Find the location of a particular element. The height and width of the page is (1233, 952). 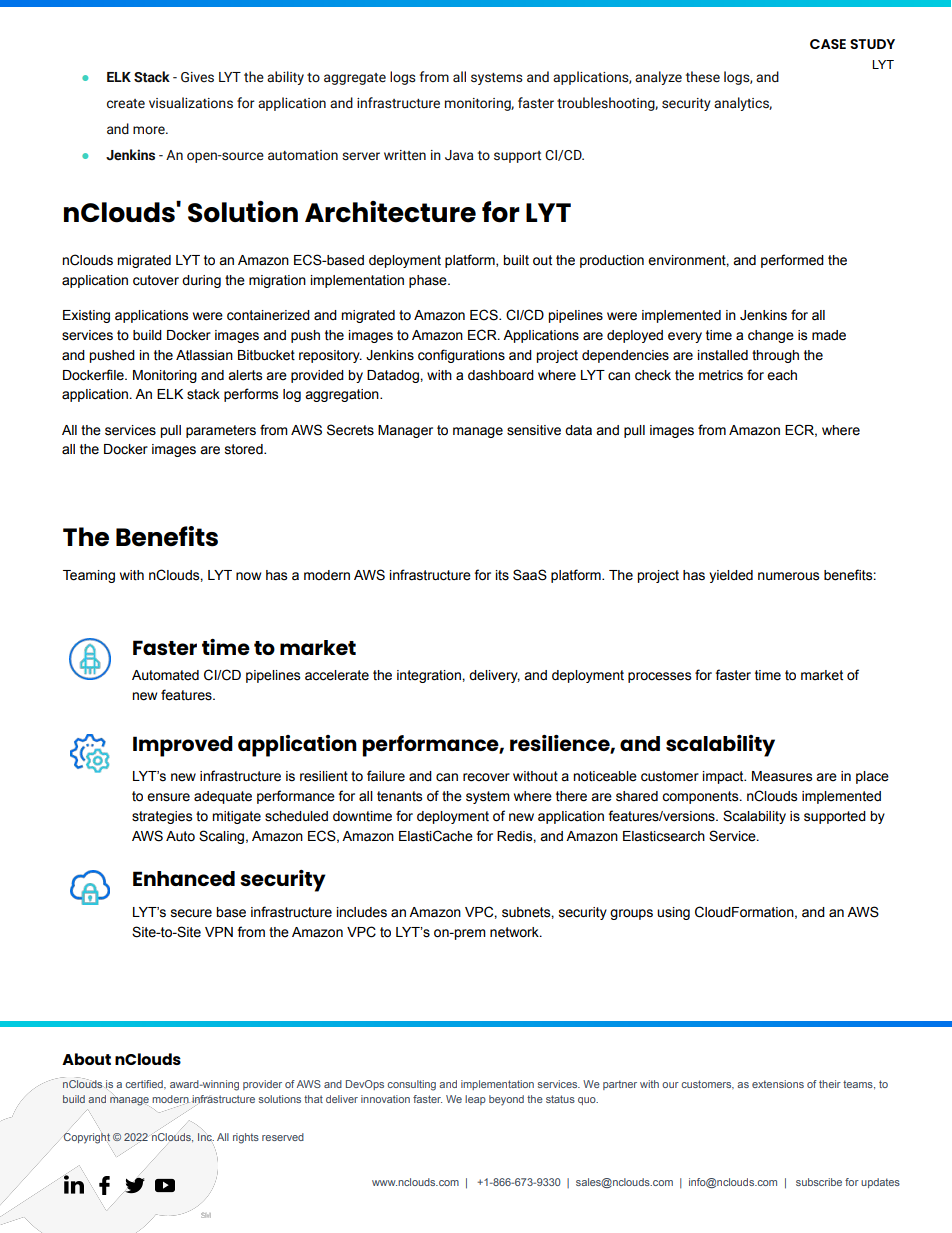

Java is located at coordinates (459, 155).
